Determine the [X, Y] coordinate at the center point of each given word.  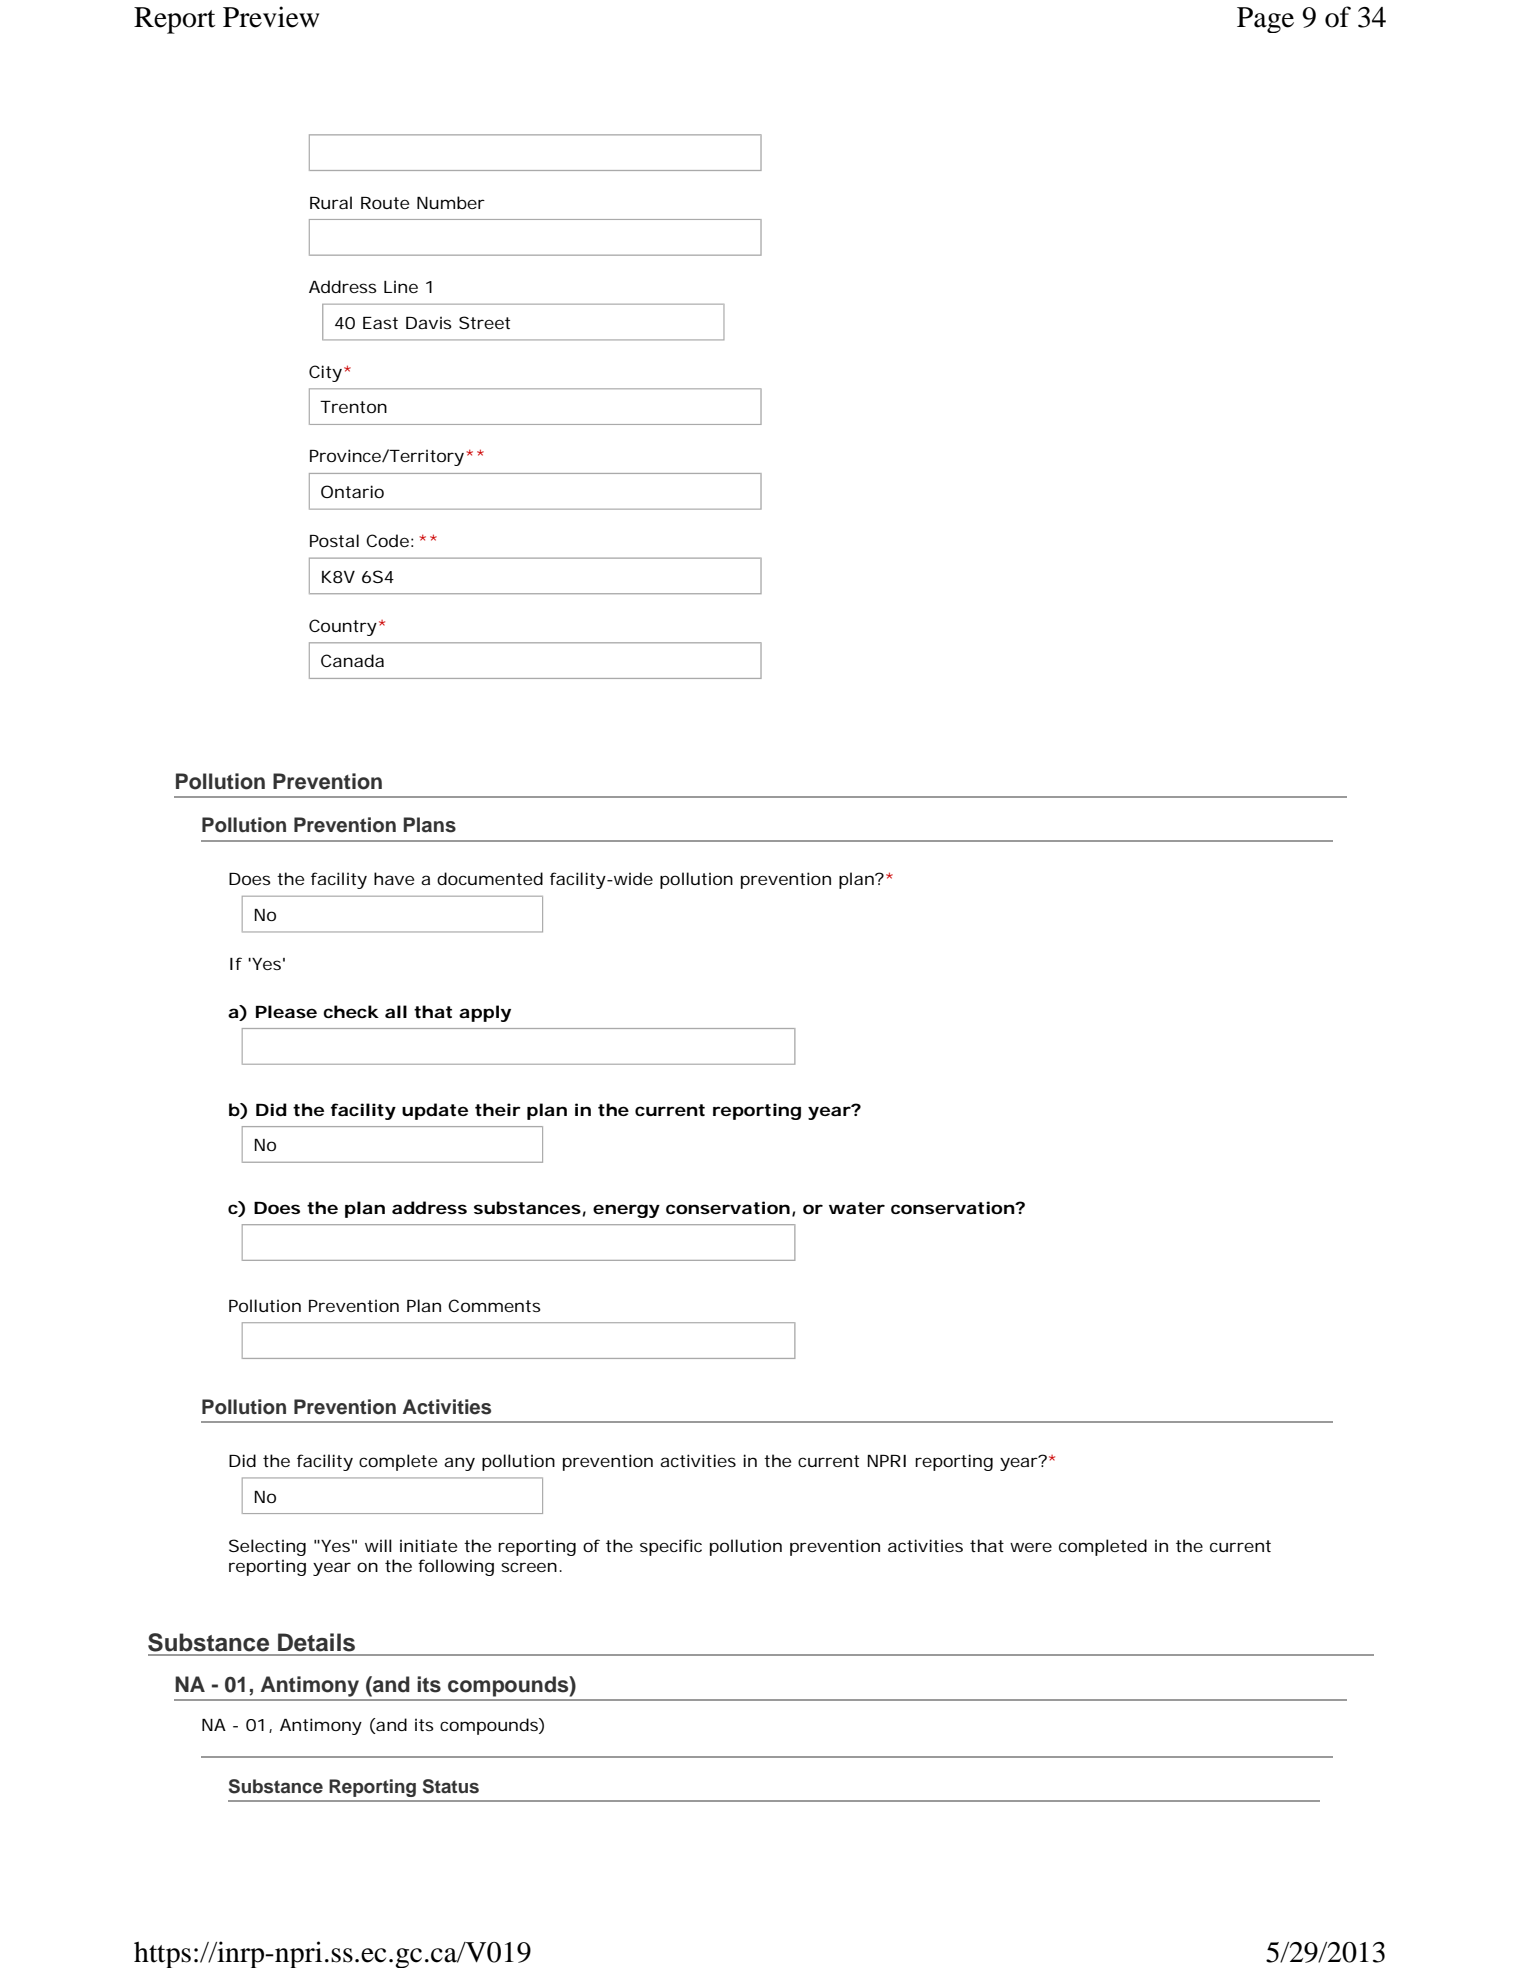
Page [1265, 20]
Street [484, 322]
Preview [271, 17]
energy [626, 1211]
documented [490, 878]
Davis [429, 322]
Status [451, 1786]
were [1031, 1547]
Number [451, 202]
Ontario [352, 491]
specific [671, 1547]
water [857, 1208]
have [394, 878]
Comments [494, 1305]
